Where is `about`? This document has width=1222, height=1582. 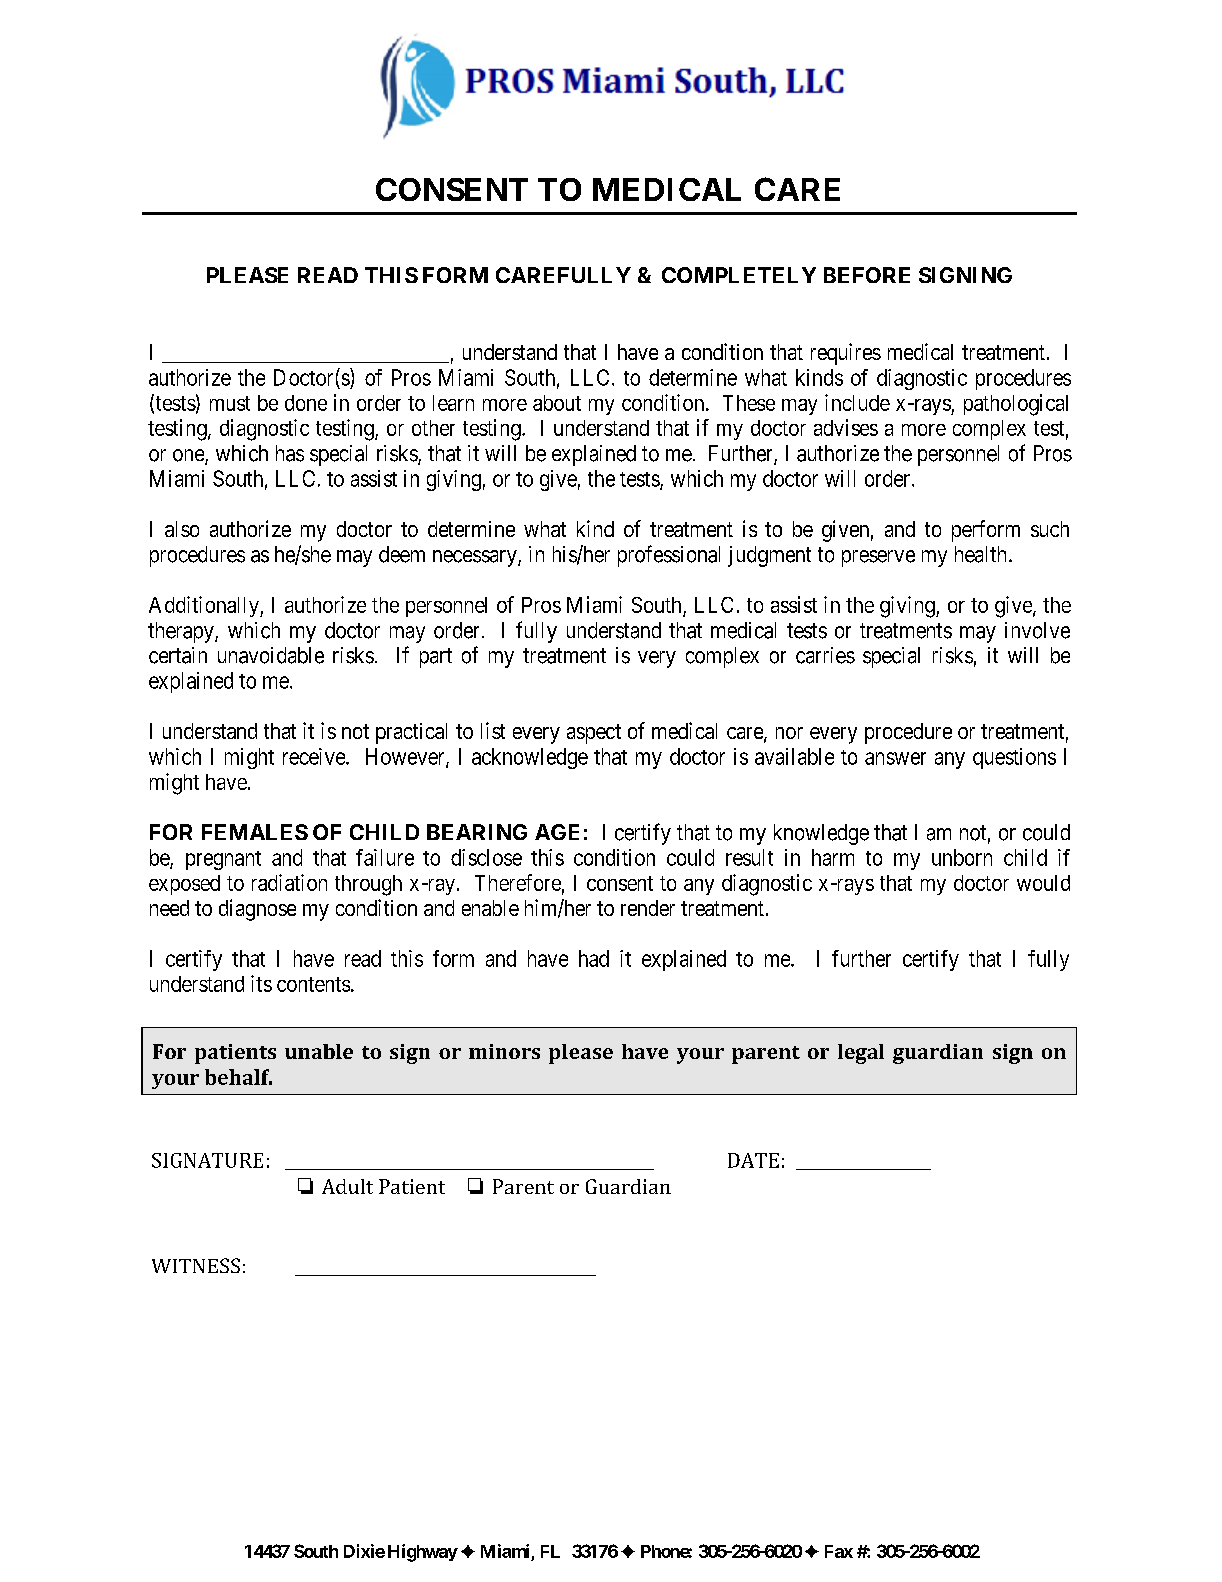
about is located at coordinates (557, 403).
